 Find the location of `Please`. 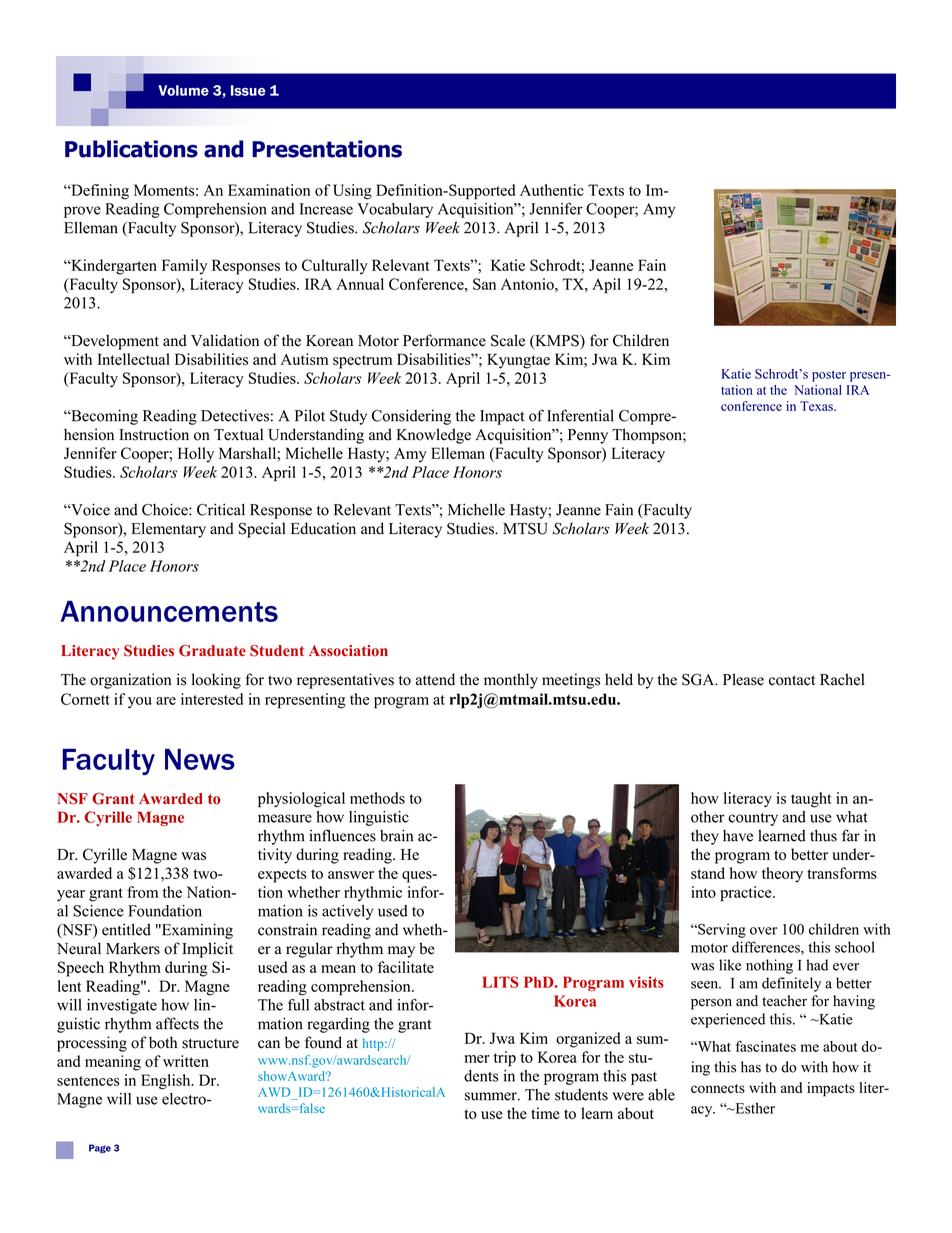

Please is located at coordinates (743, 679).
